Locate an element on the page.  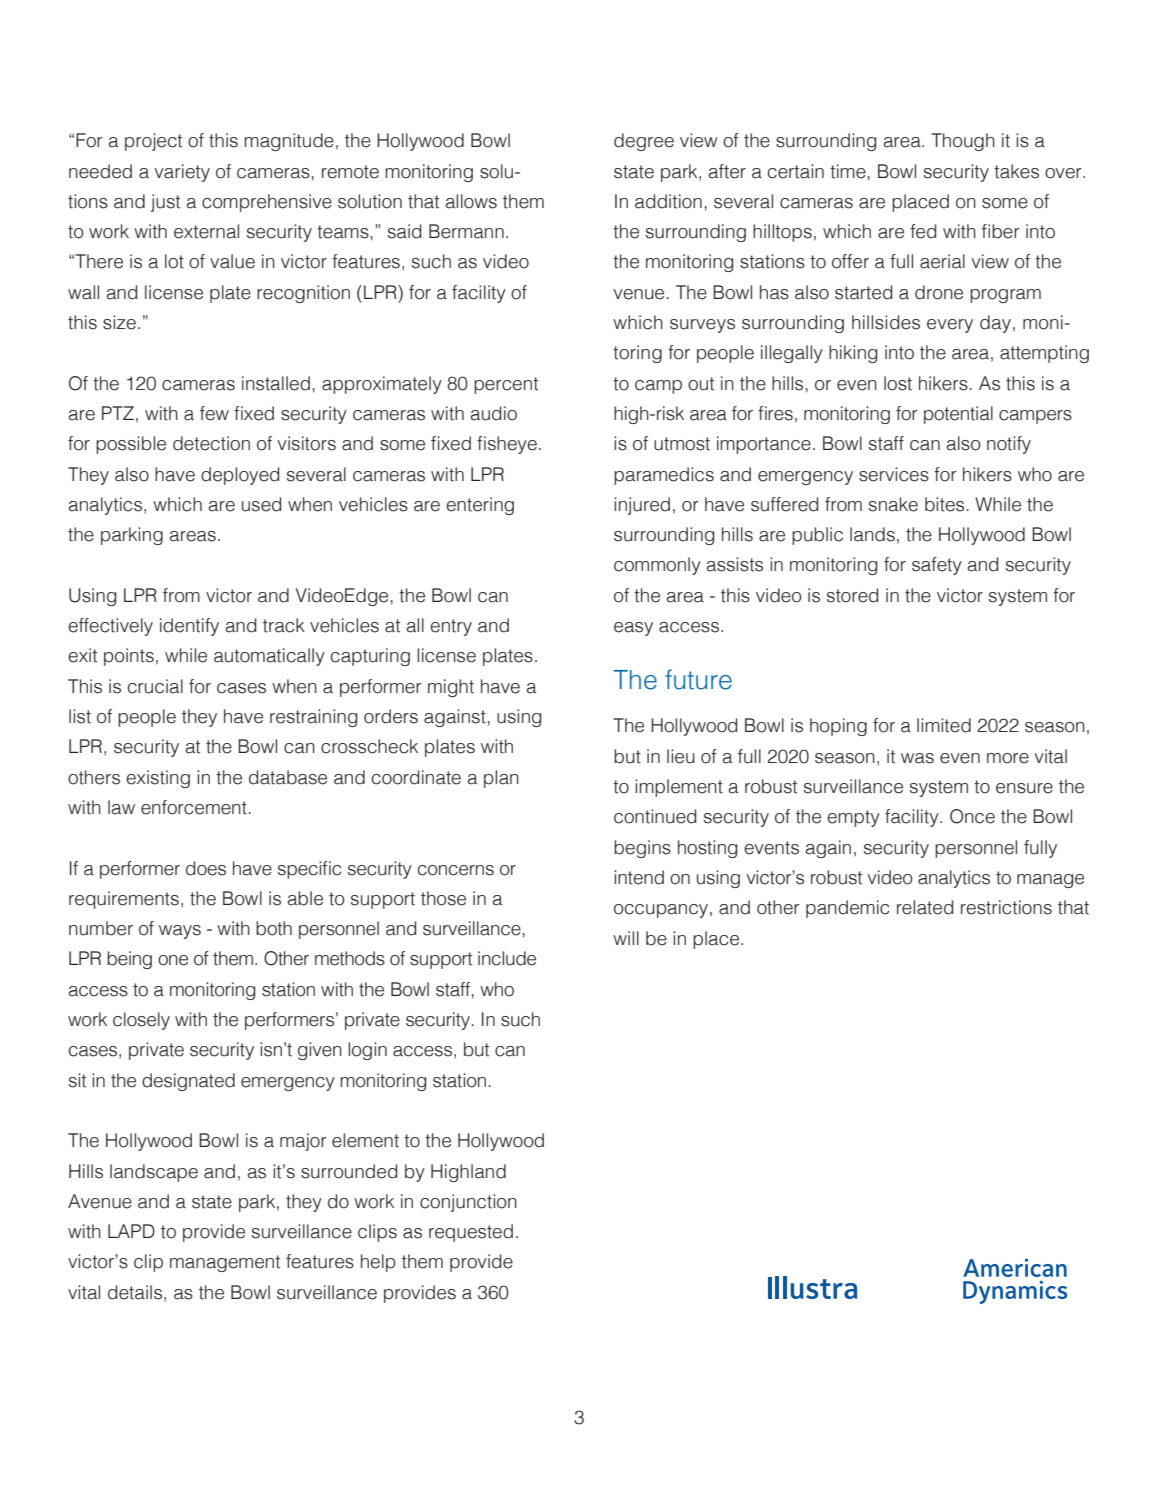
Though is located at coordinates (963, 142).
